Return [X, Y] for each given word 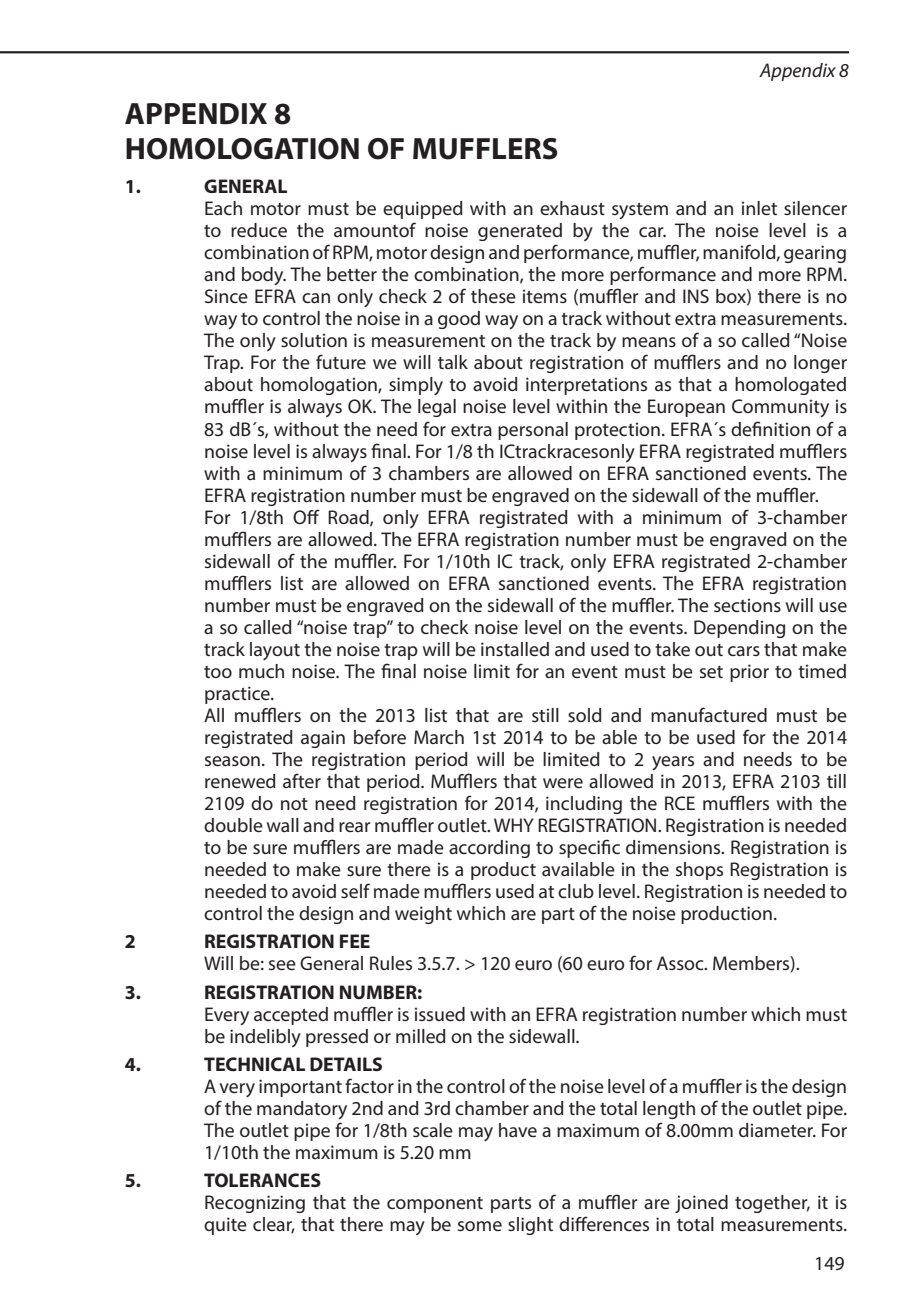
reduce [259, 230]
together [772, 1204]
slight [530, 1226]
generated [520, 232]
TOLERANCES [262, 1180]
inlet [759, 208]
